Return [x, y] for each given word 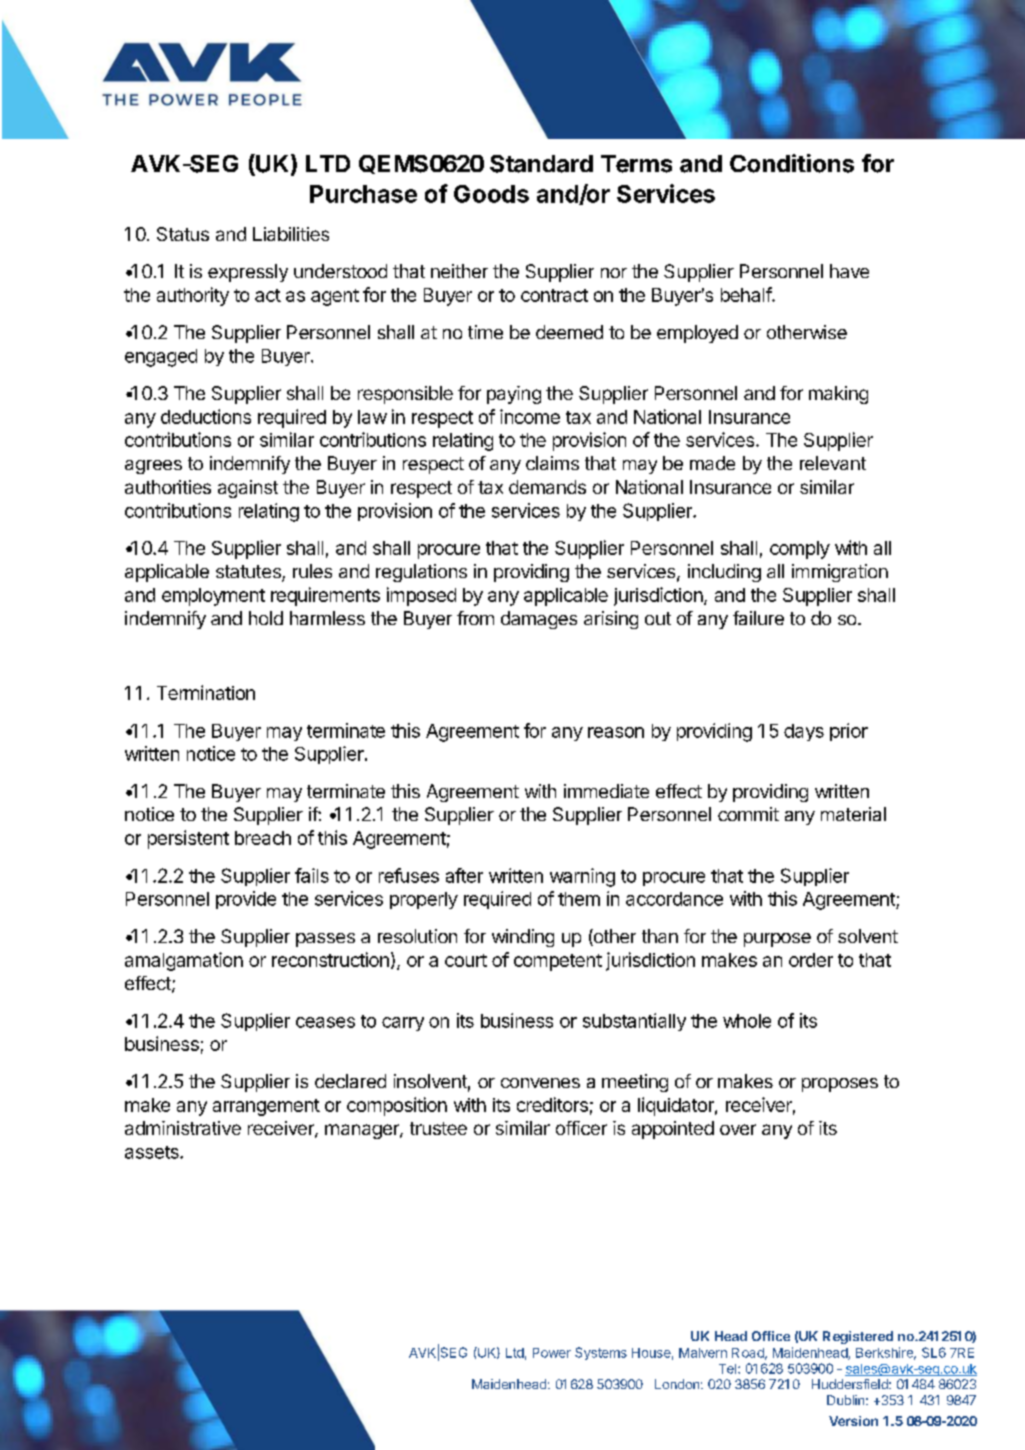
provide [246, 900]
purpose [777, 940]
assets [153, 1152]
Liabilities [291, 234]
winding [523, 938]
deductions [206, 416]
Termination [206, 692]
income [530, 416]
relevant [833, 463]
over [738, 1129]
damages [539, 620]
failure [758, 618]
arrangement [266, 1107]
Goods [491, 194]
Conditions [792, 163]
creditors [552, 1104]
